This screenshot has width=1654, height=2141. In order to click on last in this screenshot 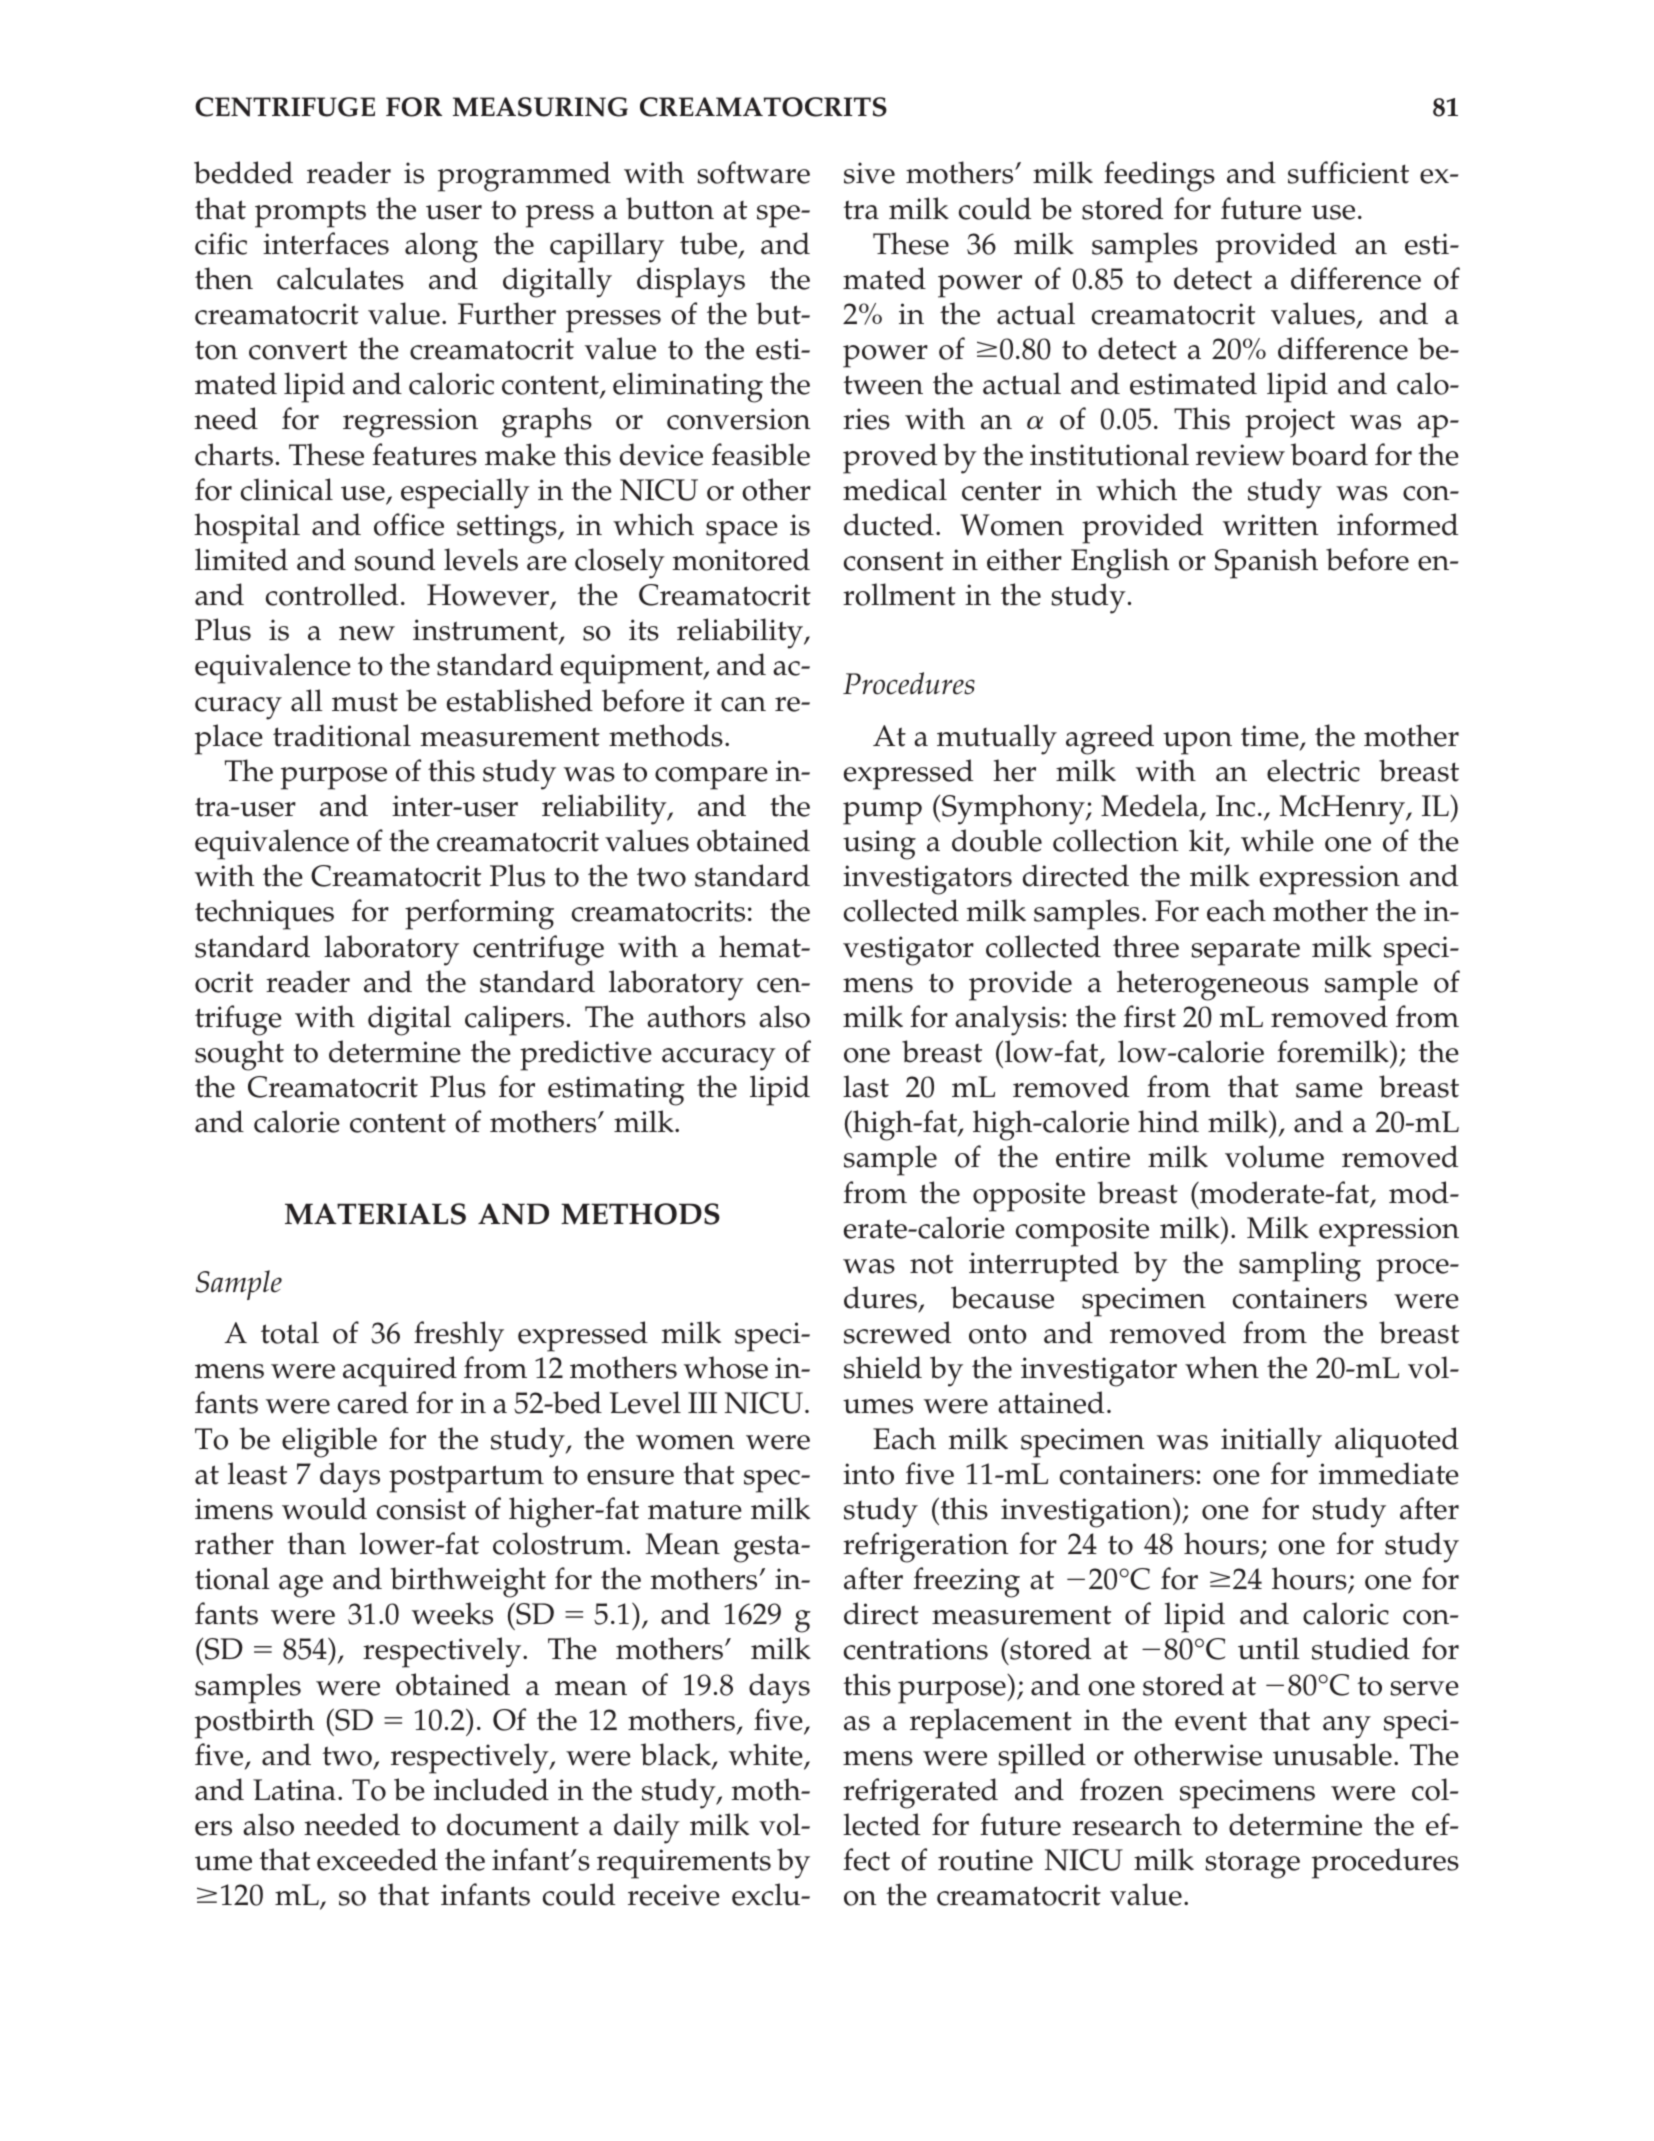, I will do `click(866, 1086)`.
